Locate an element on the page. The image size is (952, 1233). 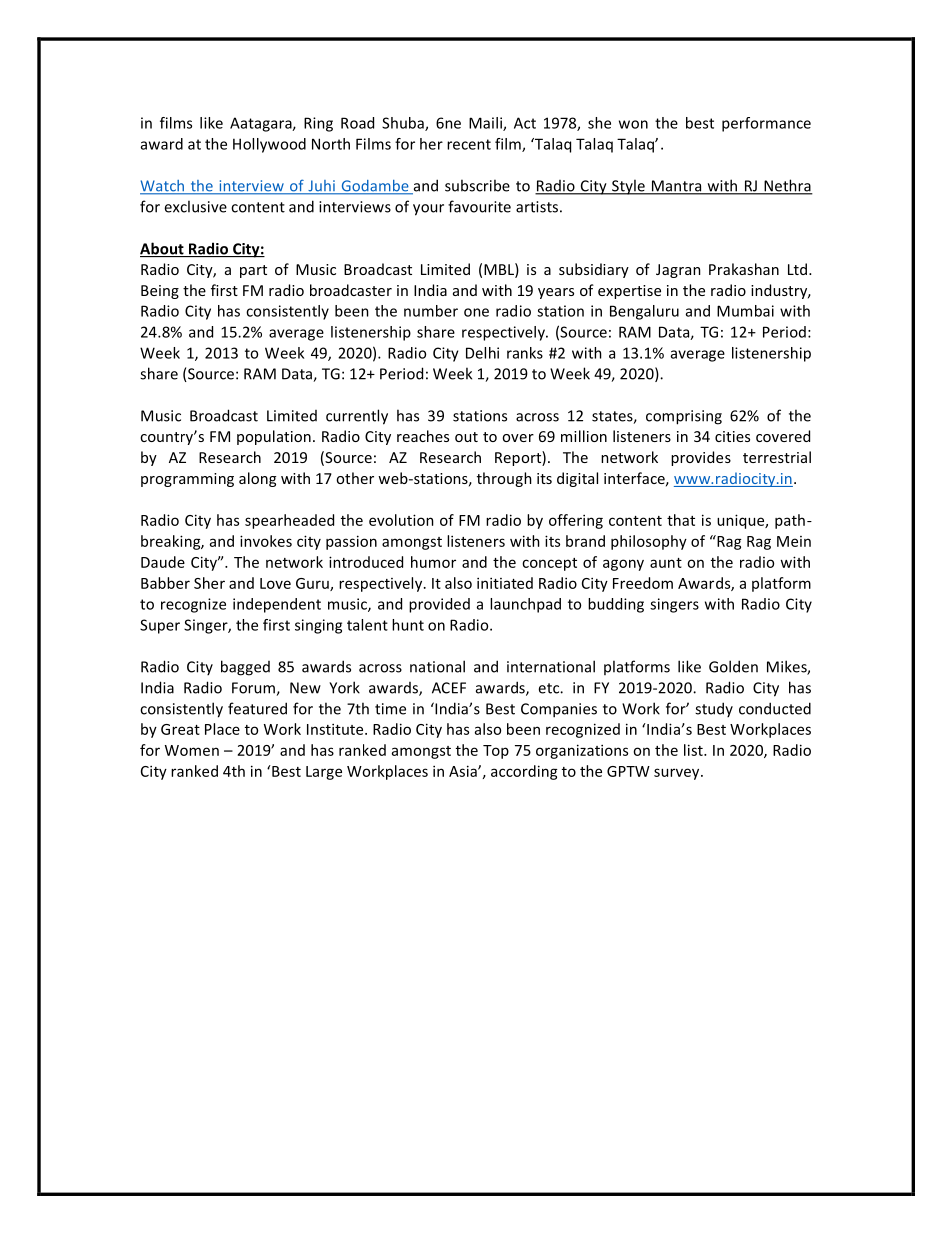
Hollywood is located at coordinates (269, 145).
